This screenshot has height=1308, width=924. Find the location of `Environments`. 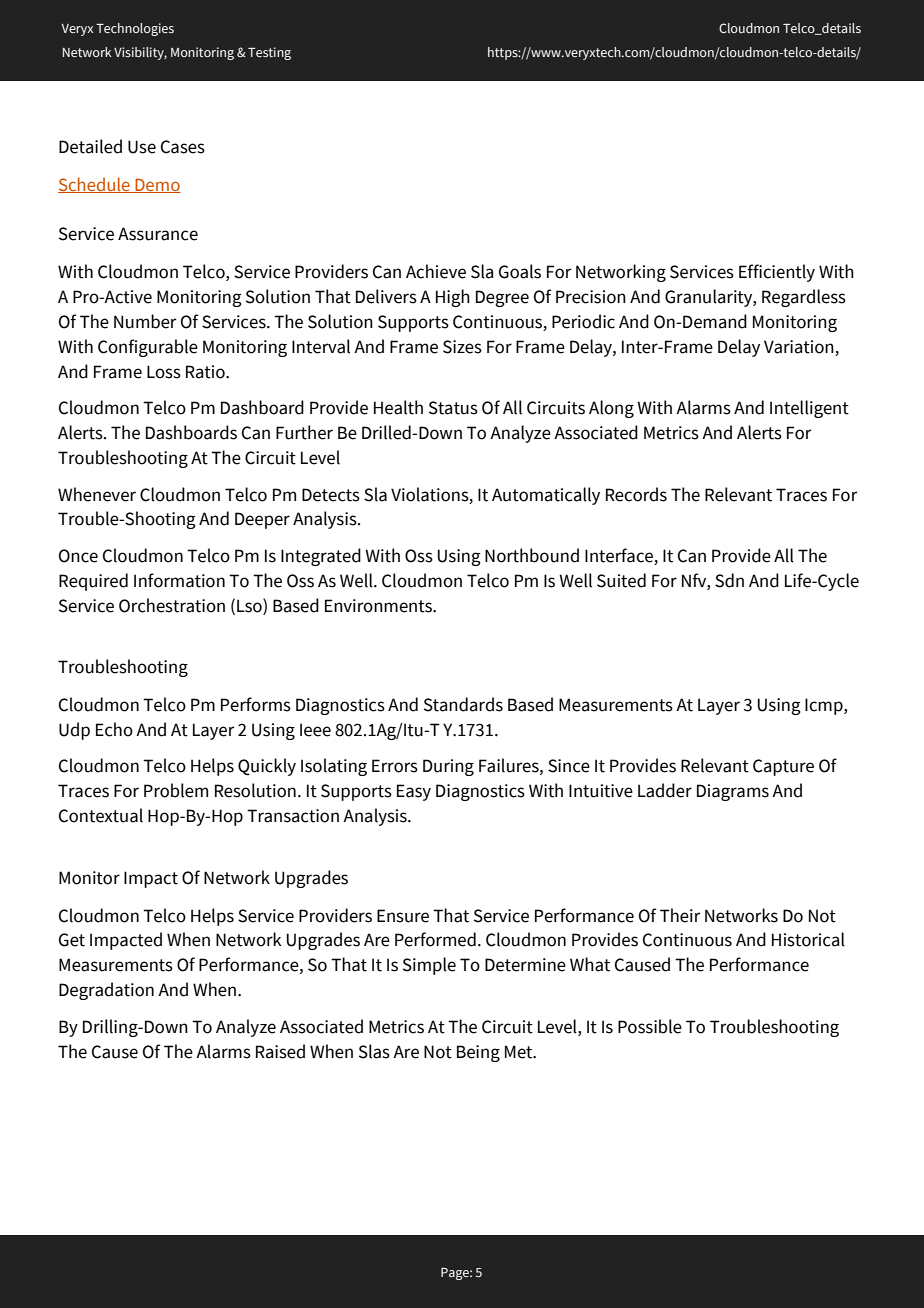

Environments is located at coordinates (379, 606).
